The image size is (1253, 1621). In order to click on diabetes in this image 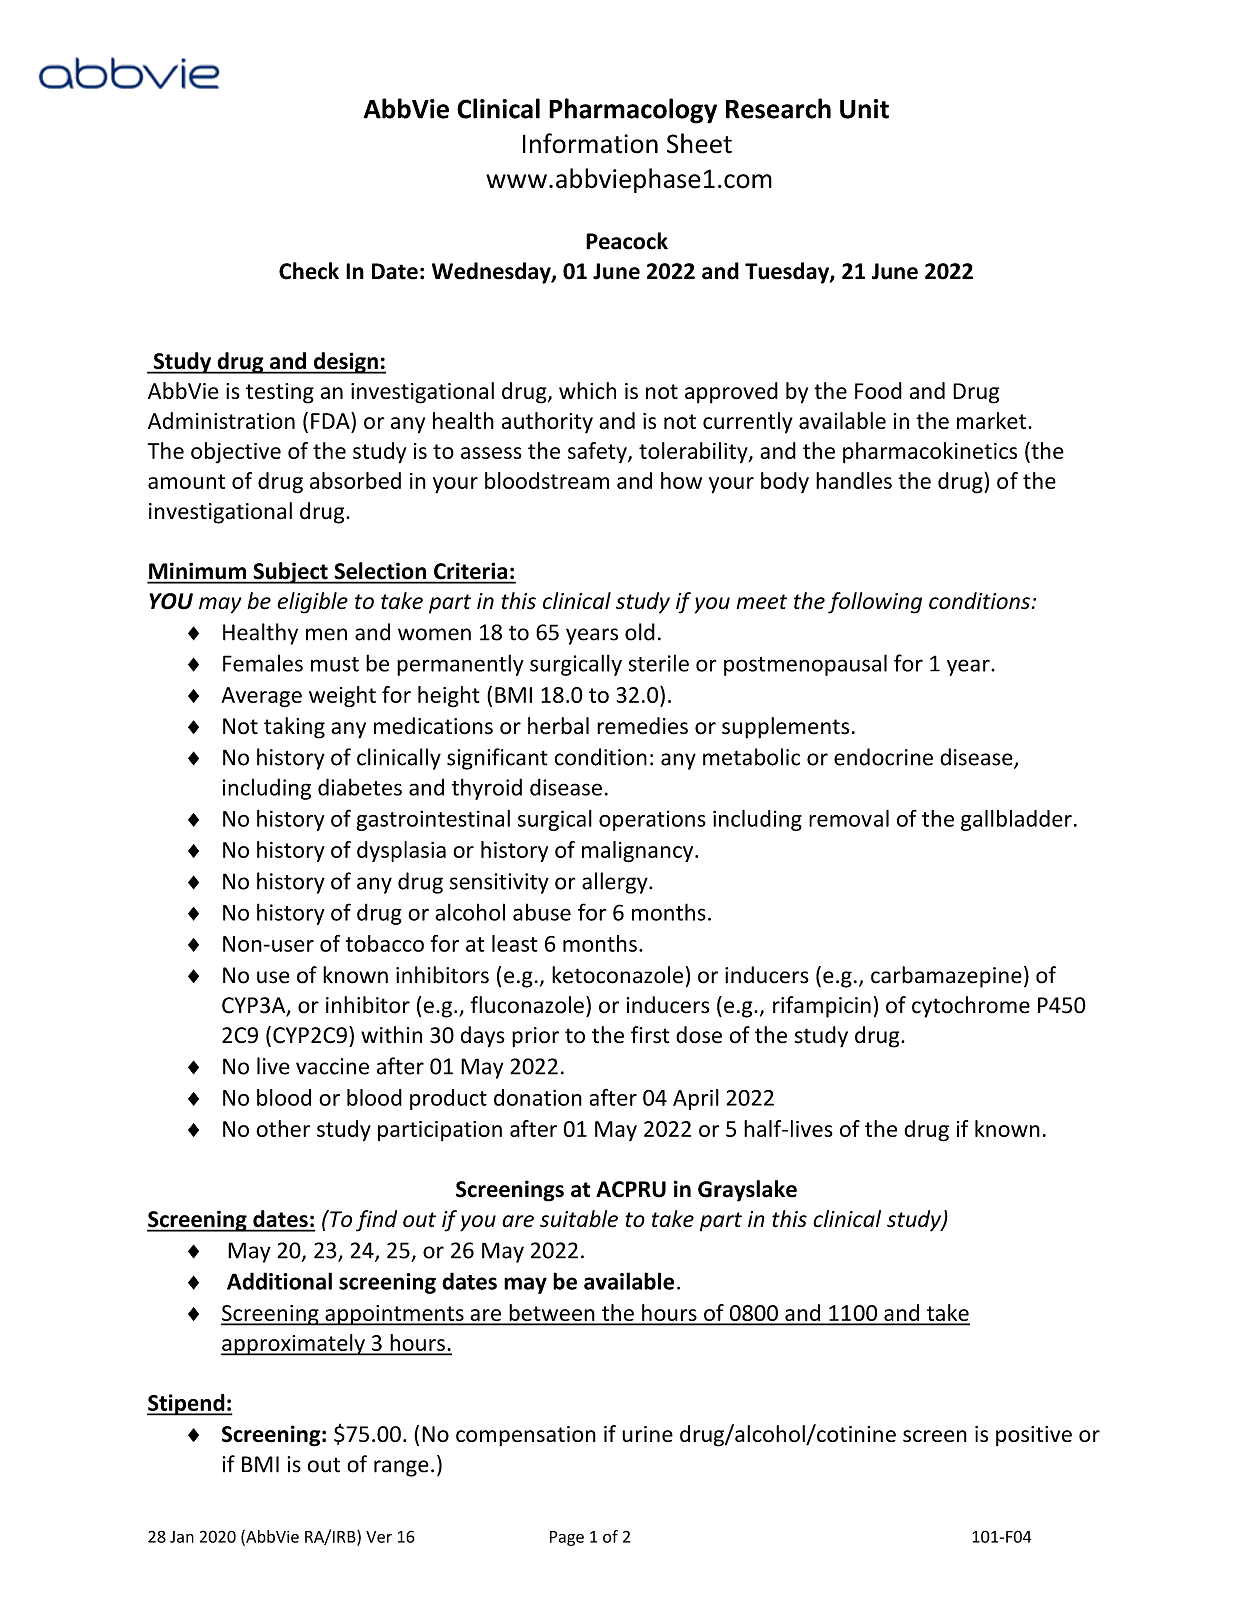, I will do `click(360, 787)`.
